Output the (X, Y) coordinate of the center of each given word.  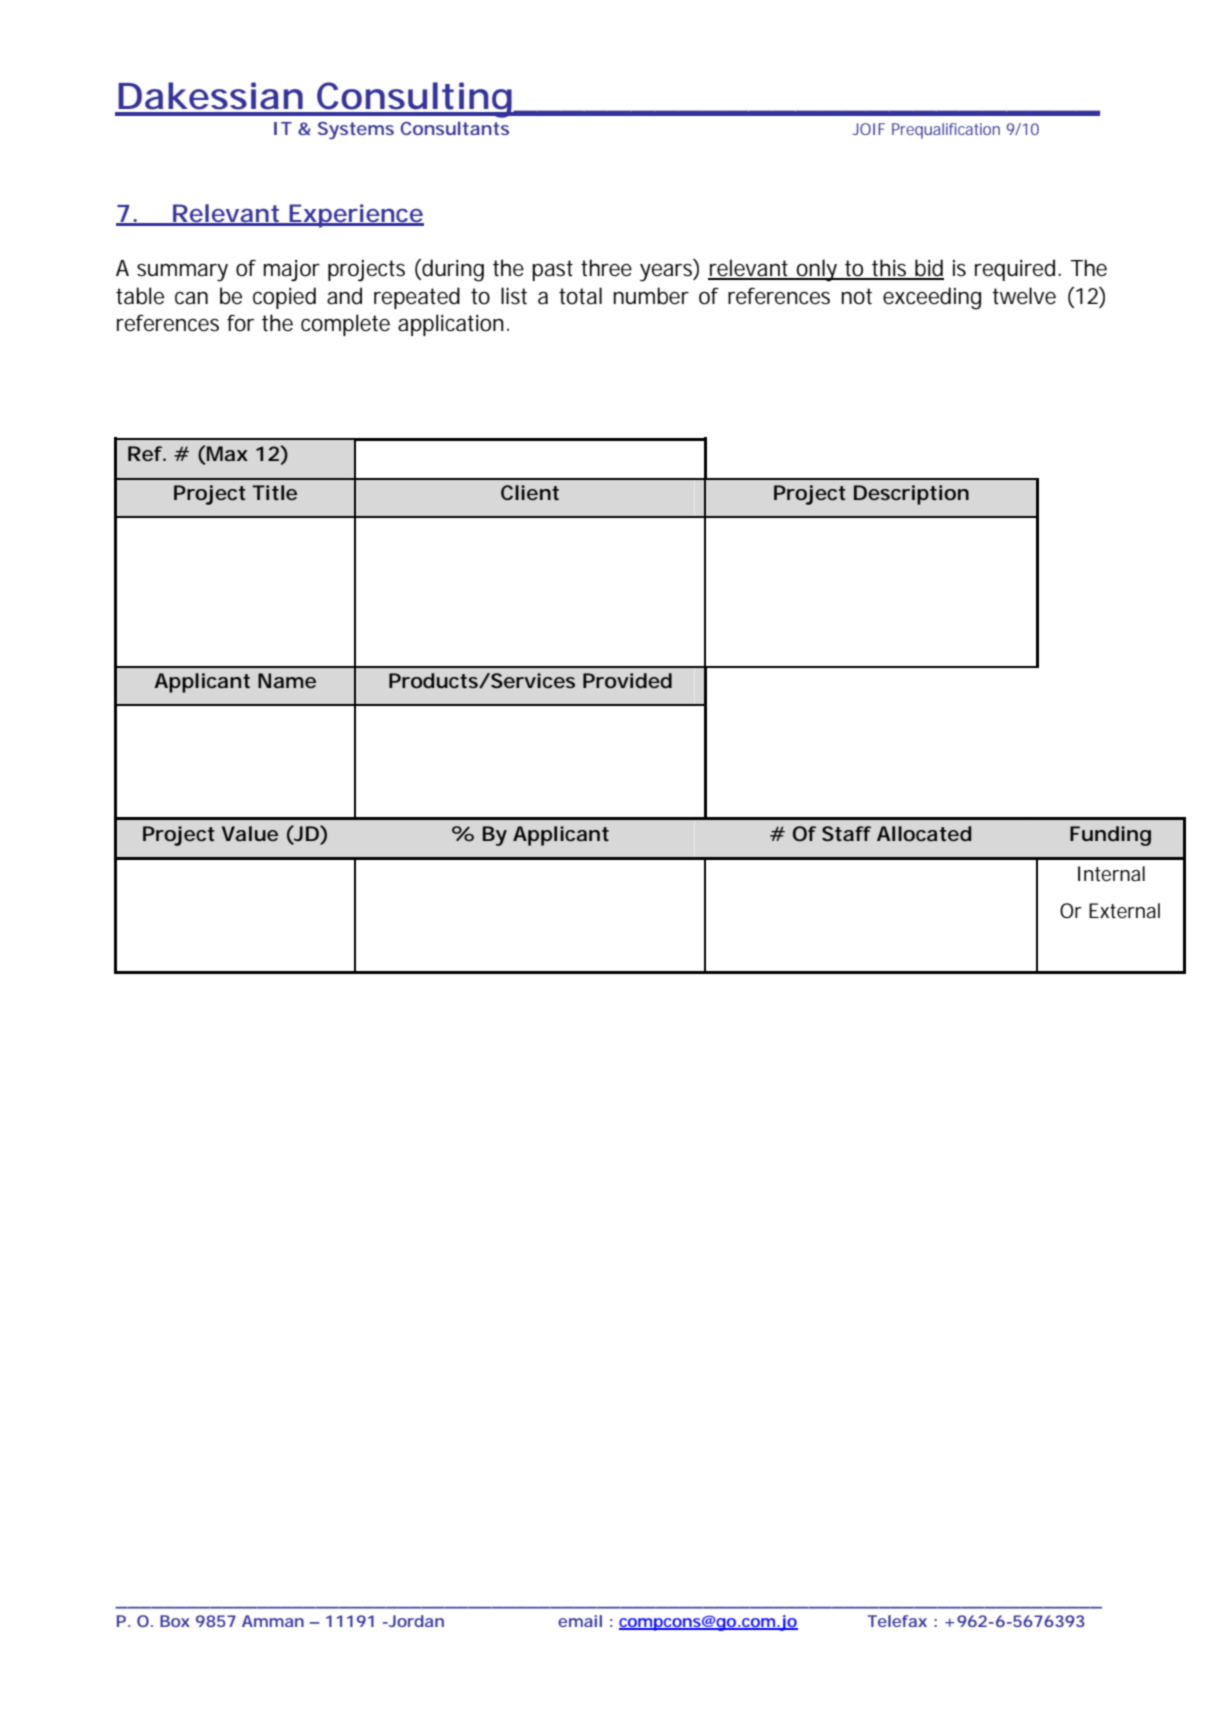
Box (175, 1621)
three (606, 268)
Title (274, 492)
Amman (273, 1621)
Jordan (415, 1621)
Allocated (924, 833)
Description (911, 495)
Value (250, 833)
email (580, 1621)
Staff (846, 833)
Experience (355, 216)
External (1124, 911)
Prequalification (946, 131)
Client (530, 492)
